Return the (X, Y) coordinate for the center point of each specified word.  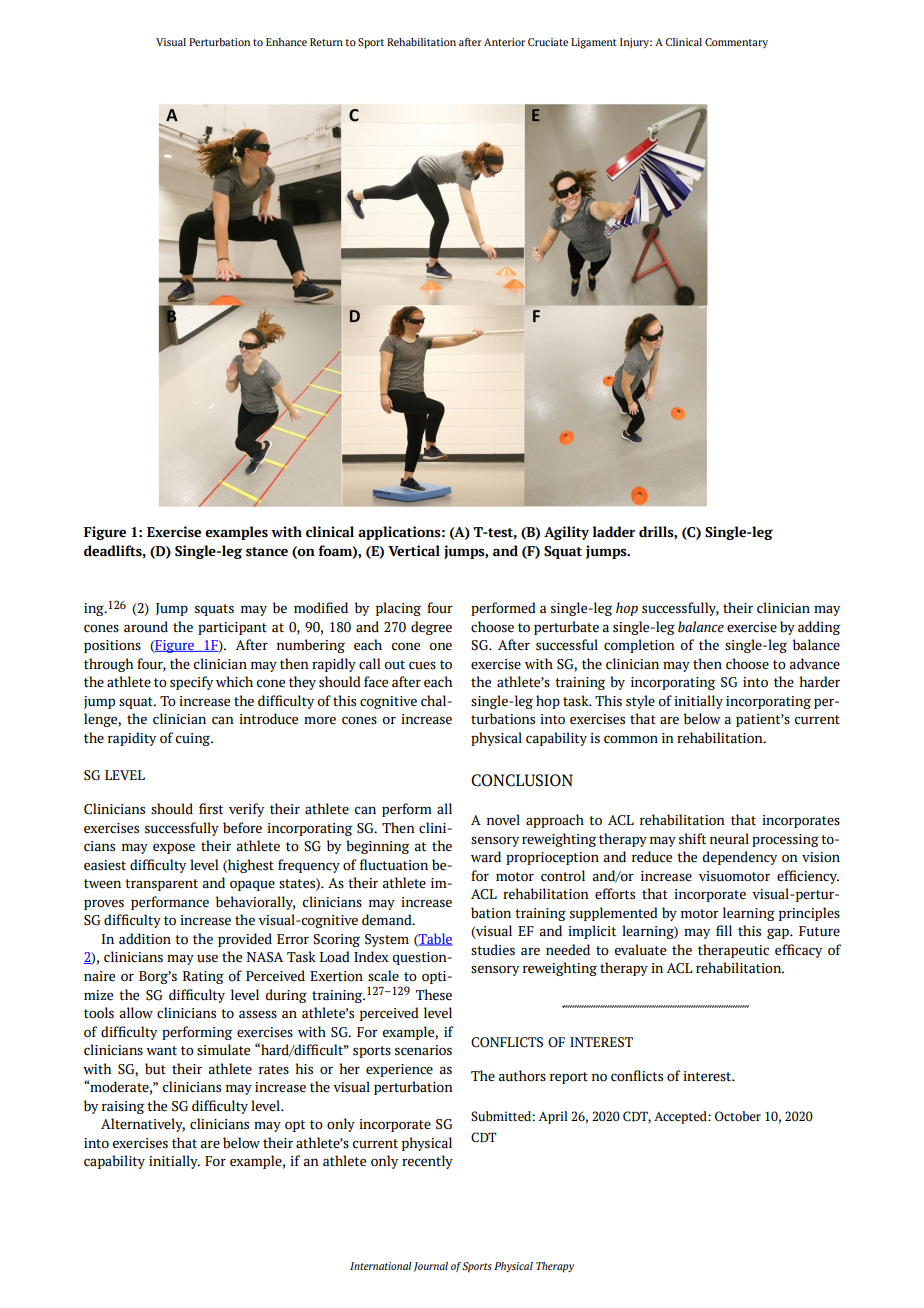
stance (267, 552)
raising (123, 1107)
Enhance (286, 42)
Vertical (414, 551)
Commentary (736, 43)
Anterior (504, 42)
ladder (614, 532)
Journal (431, 1267)
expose (174, 848)
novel (503, 820)
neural (729, 839)
